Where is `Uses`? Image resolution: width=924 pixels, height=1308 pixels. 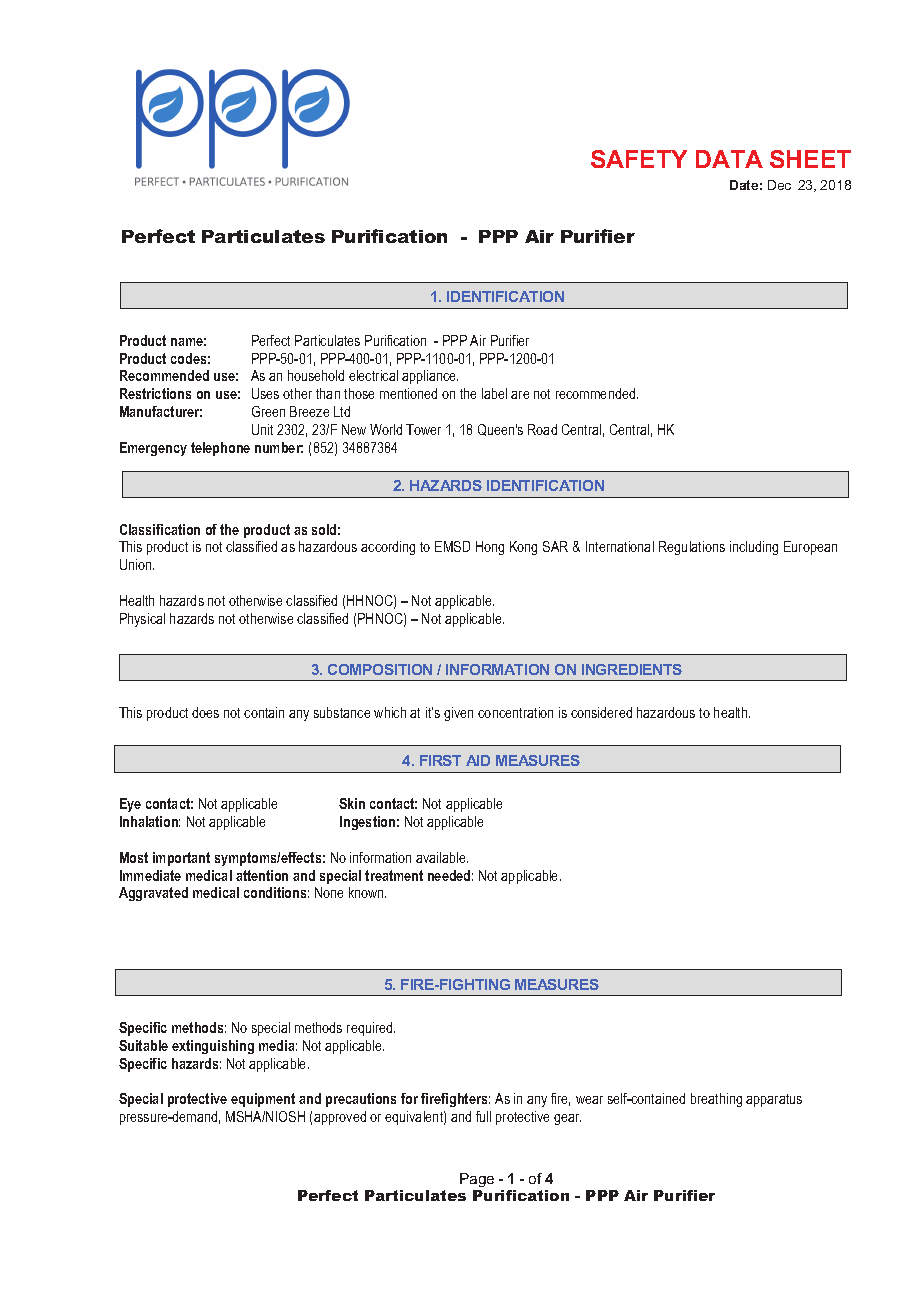
Uses is located at coordinates (265, 393).
